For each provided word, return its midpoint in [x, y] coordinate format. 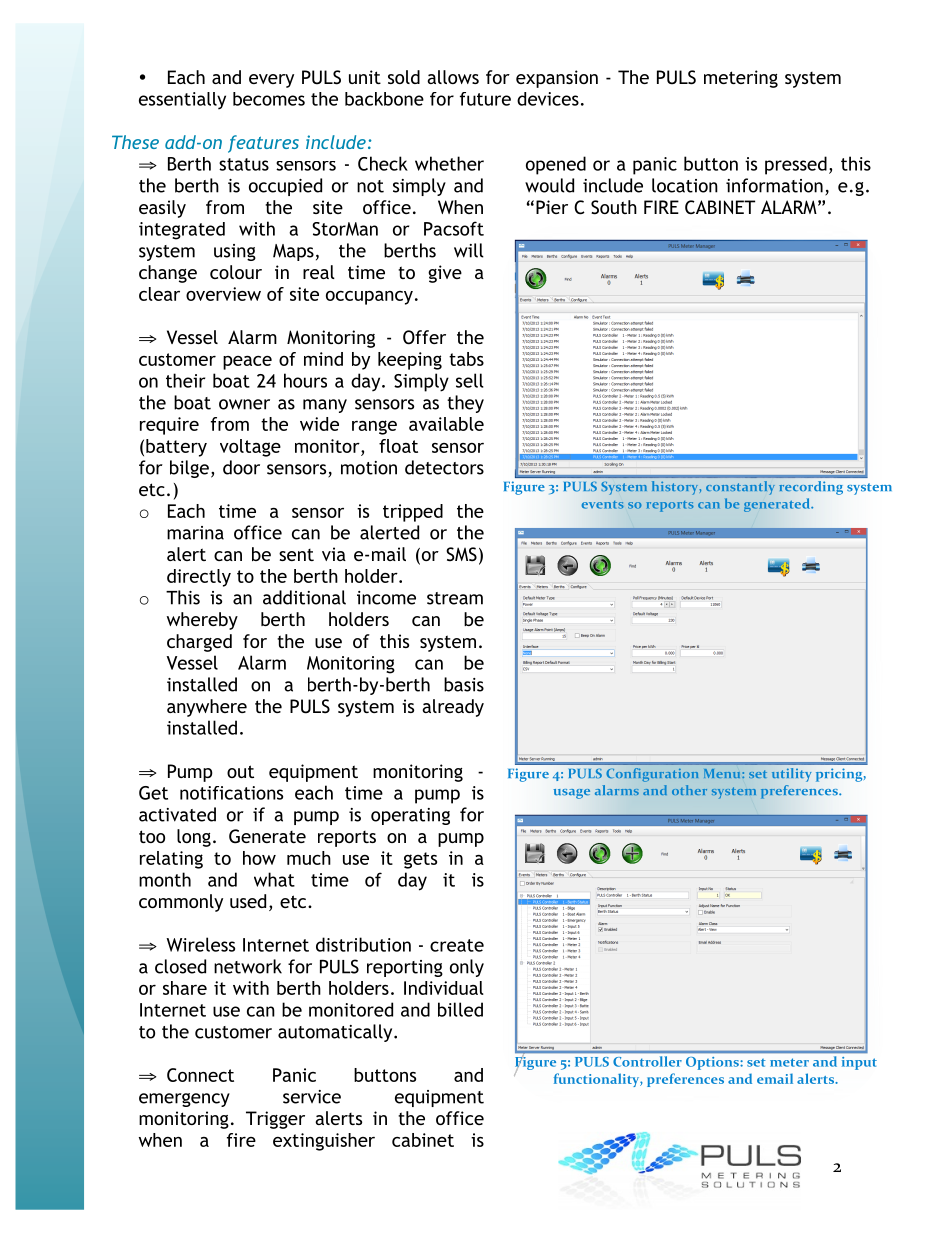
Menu [723, 773]
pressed [796, 165]
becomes [269, 99]
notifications [231, 793]
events [603, 505]
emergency [184, 1100]
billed [460, 1009]
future [485, 99]
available [446, 424]
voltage [250, 448]
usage [572, 794]
